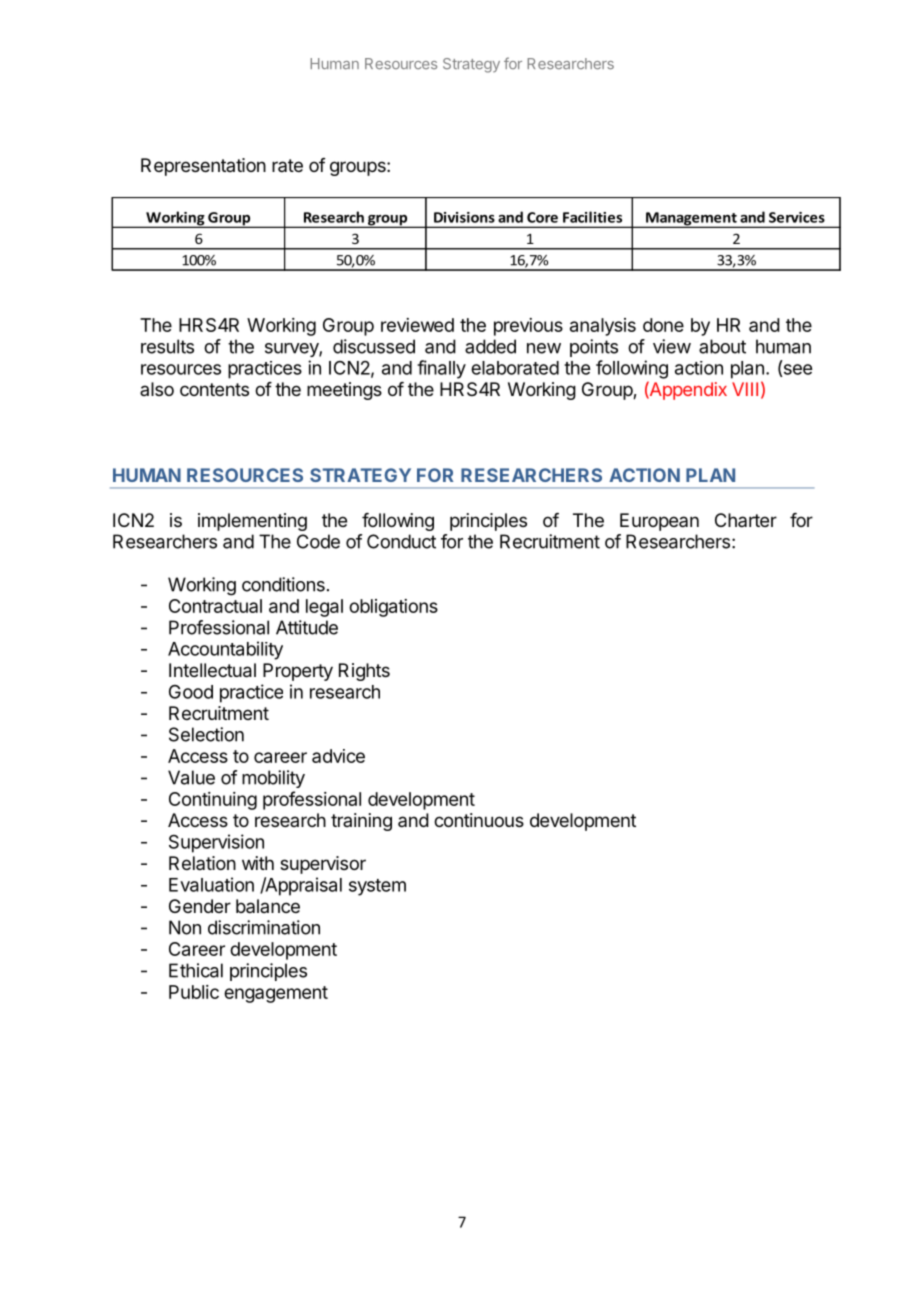 Image resolution: width=924 pixels, height=1308 pixels. What do you see at coordinates (361, 822) in the page?
I see `training` at bounding box center [361, 822].
